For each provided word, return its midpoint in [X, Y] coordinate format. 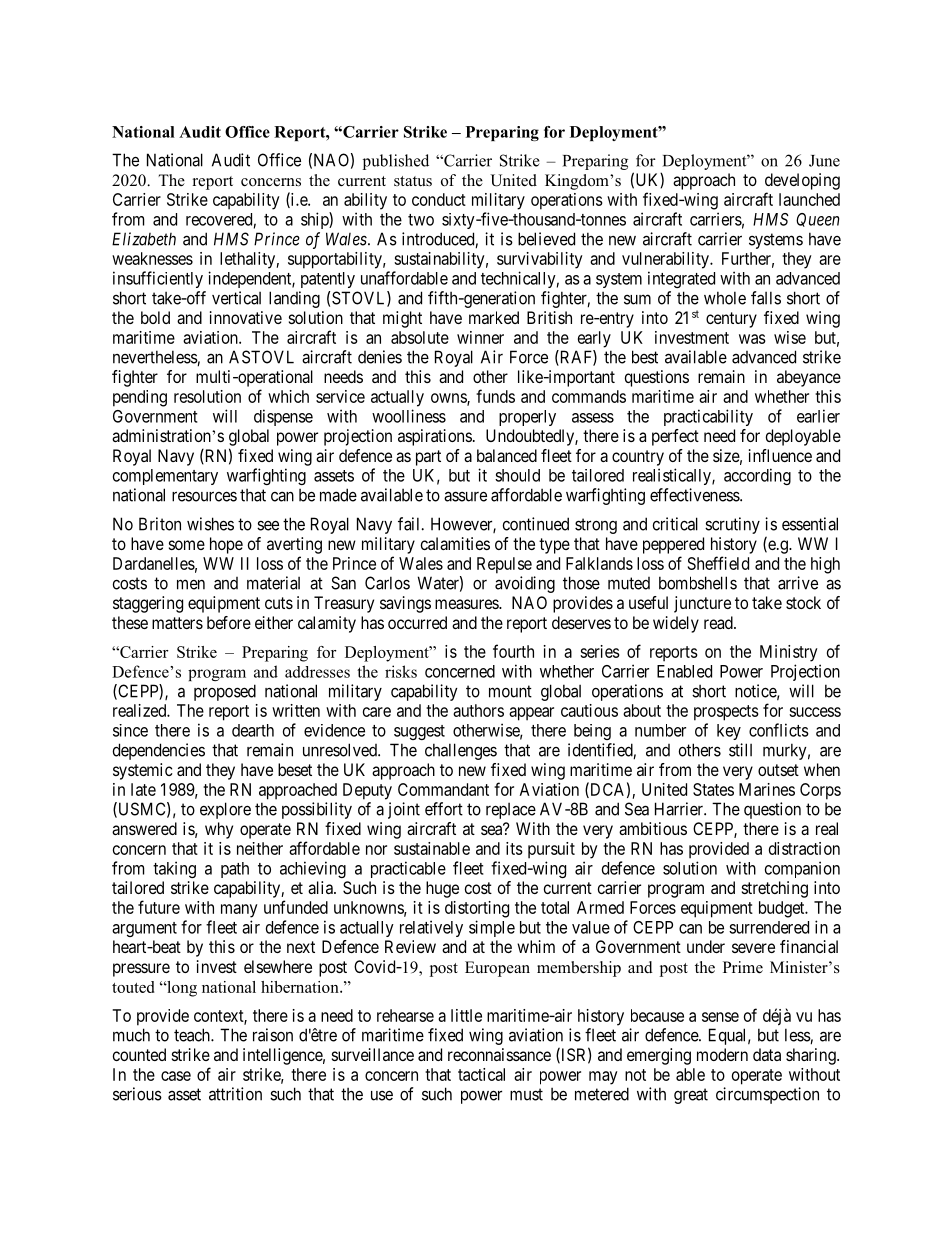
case [176, 1076]
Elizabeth [144, 239]
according [757, 476]
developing [802, 181]
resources [204, 496]
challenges [461, 751]
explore [225, 810]
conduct [439, 199]
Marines [767, 789]
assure [465, 496]
